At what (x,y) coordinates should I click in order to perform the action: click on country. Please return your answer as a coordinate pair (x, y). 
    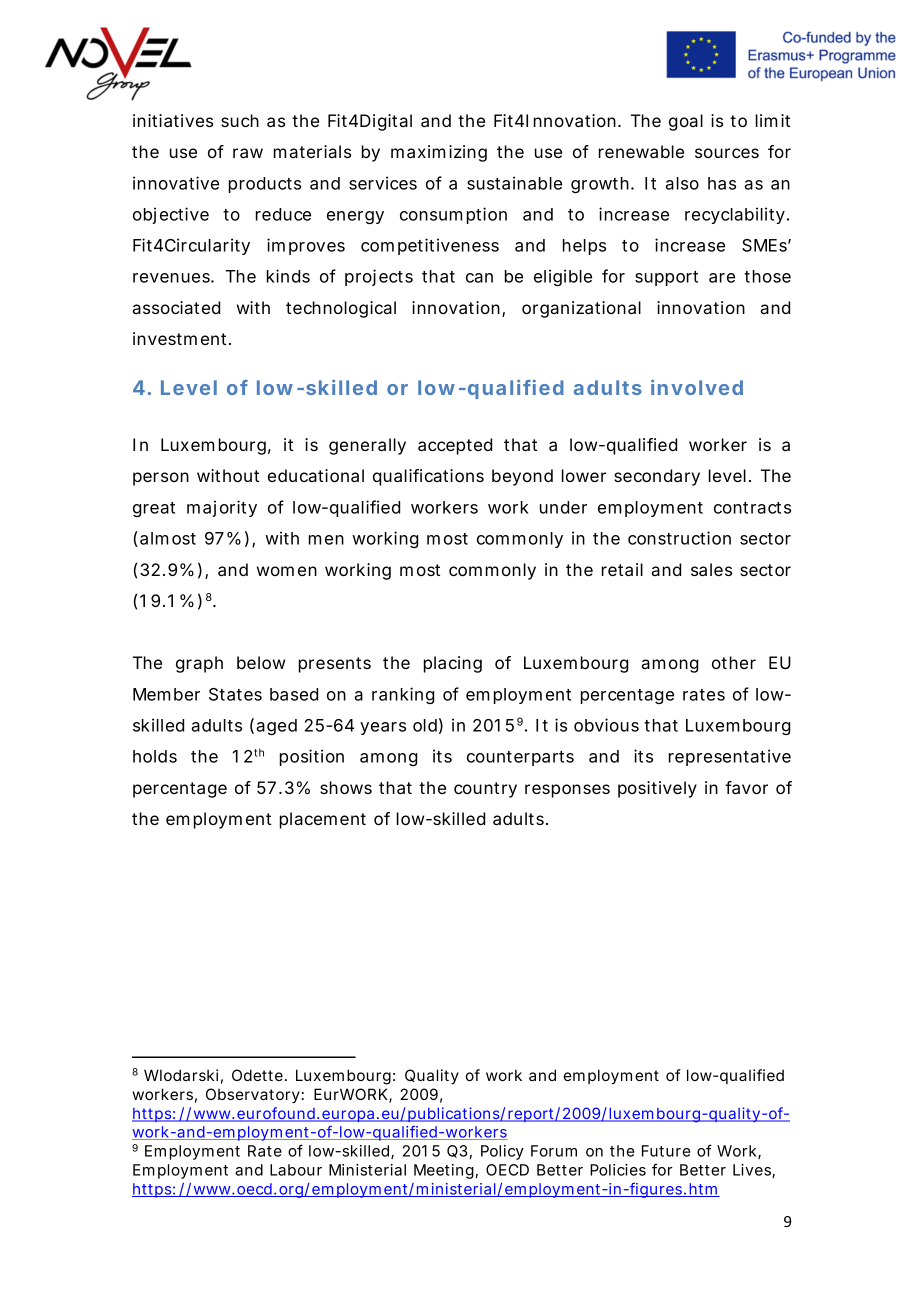
    Looking at the image, I should click on (485, 790).
